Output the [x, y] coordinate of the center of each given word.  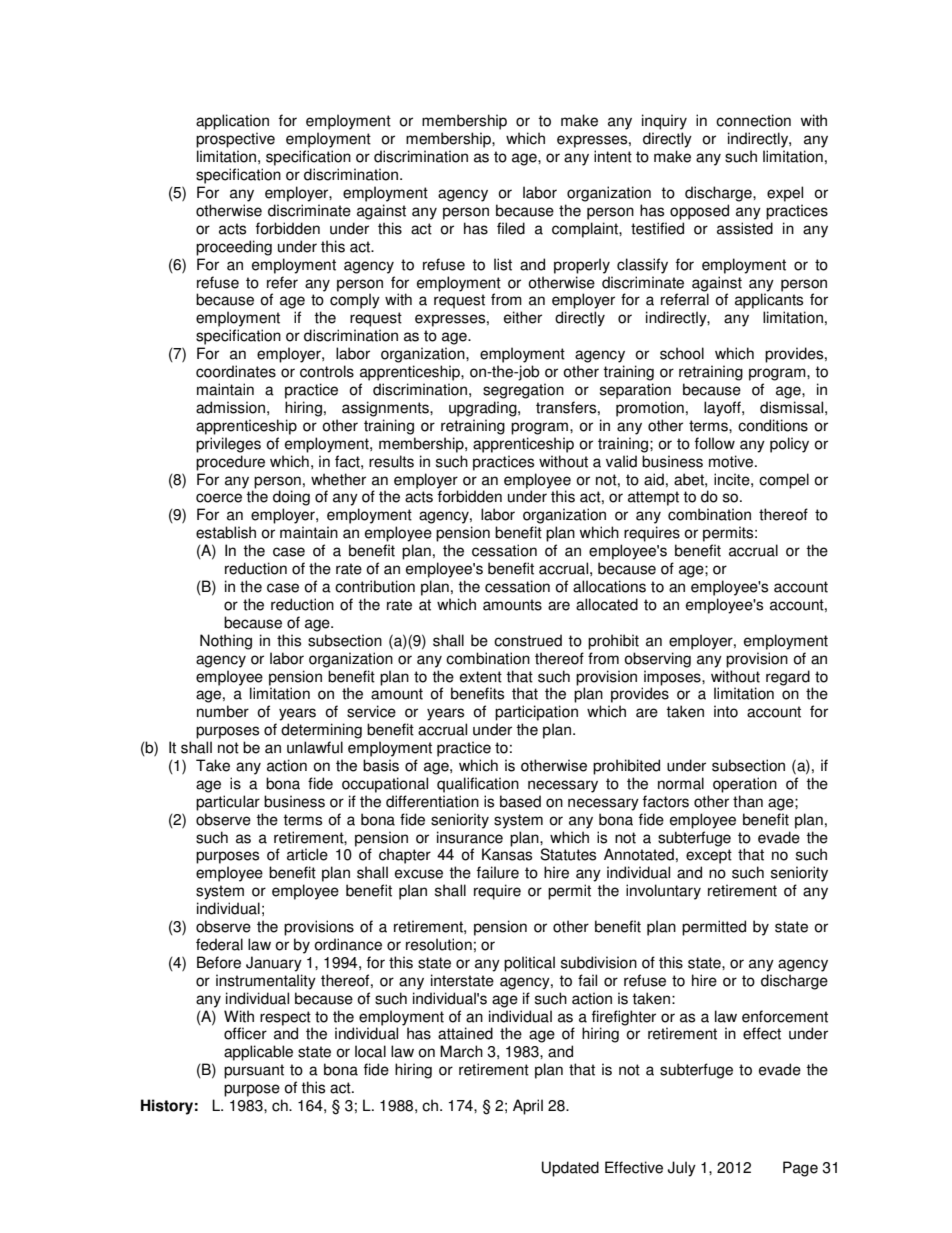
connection [753, 120]
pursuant [254, 1071]
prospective [235, 140]
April [528, 1107]
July [682, 1169]
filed [511, 228]
